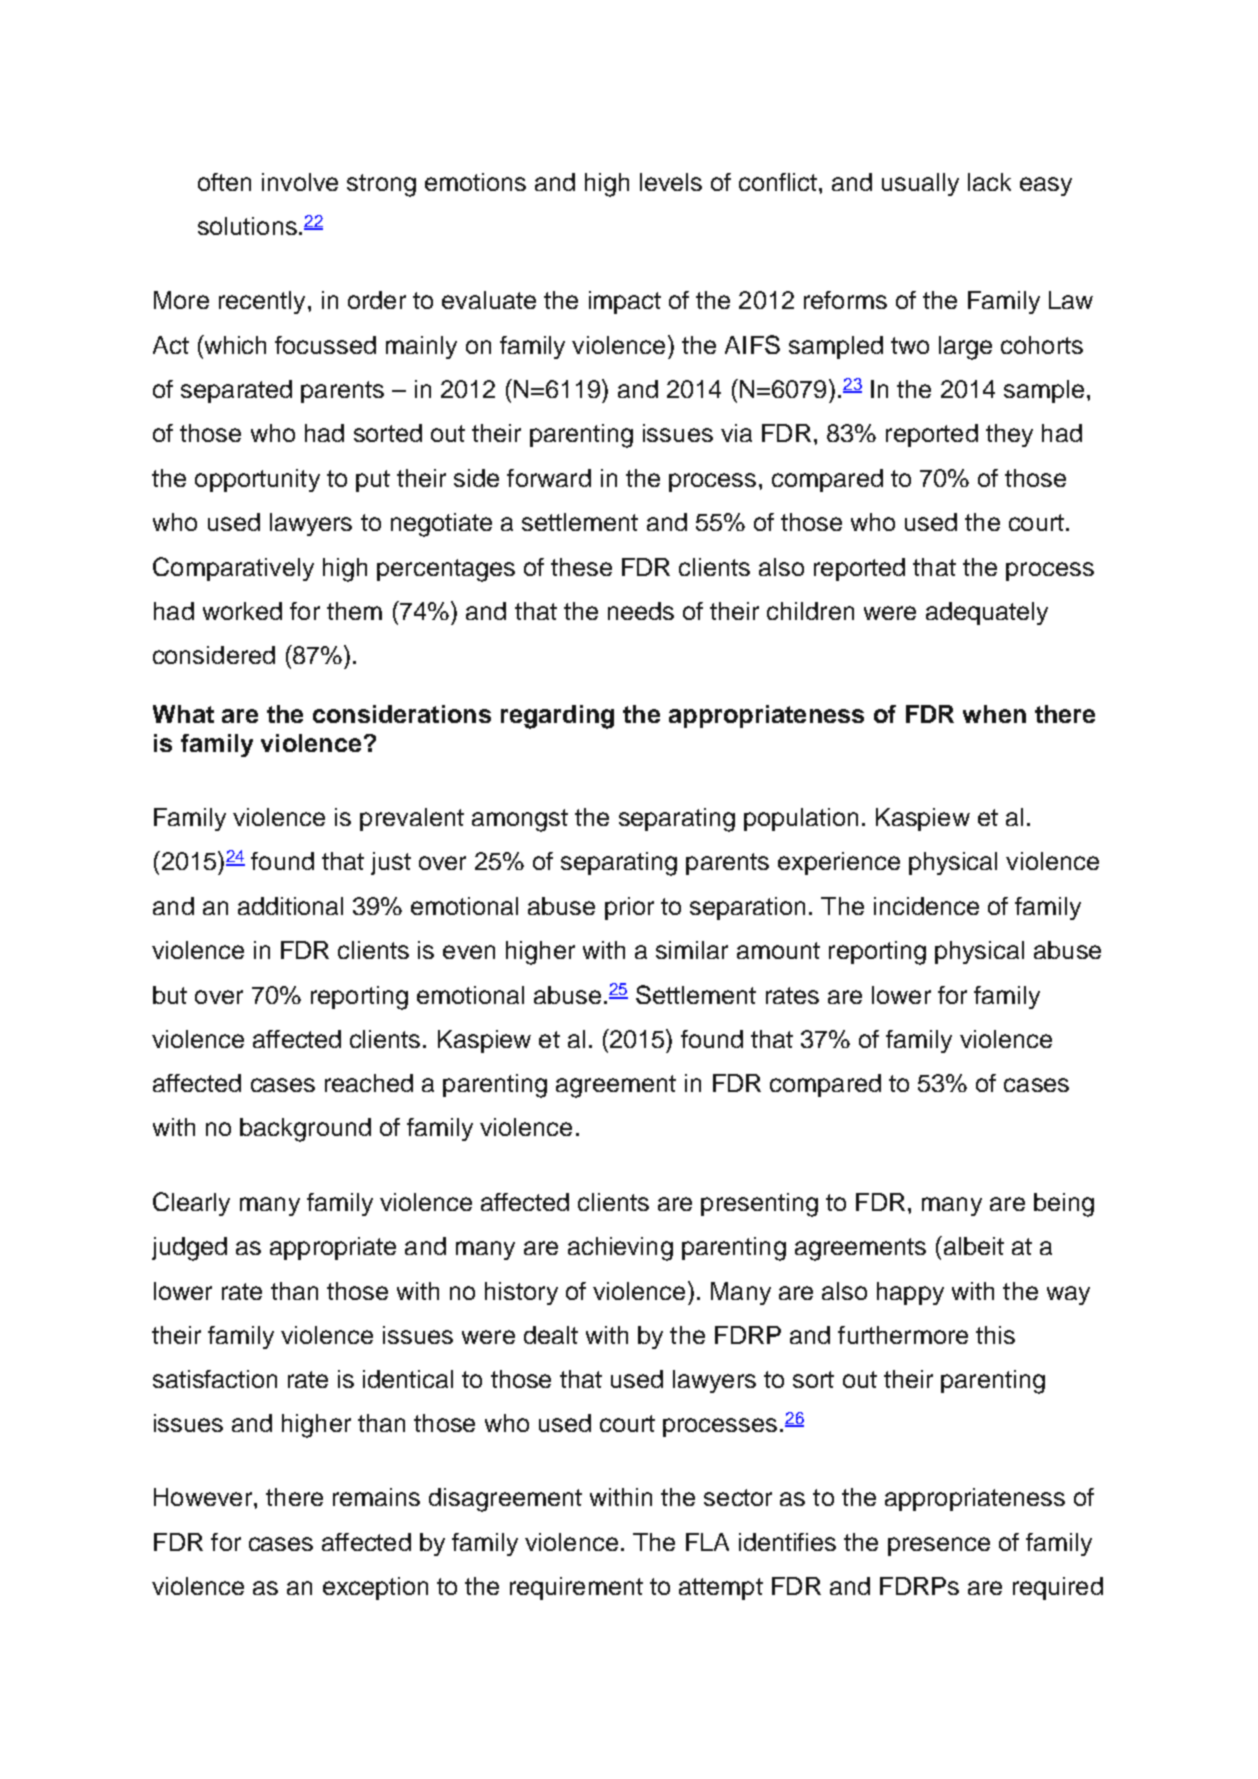 Image resolution: width=1258 pixels, height=1779 pixels. Describe the element at coordinates (204, 1497) in the image. I see `However` at that location.
